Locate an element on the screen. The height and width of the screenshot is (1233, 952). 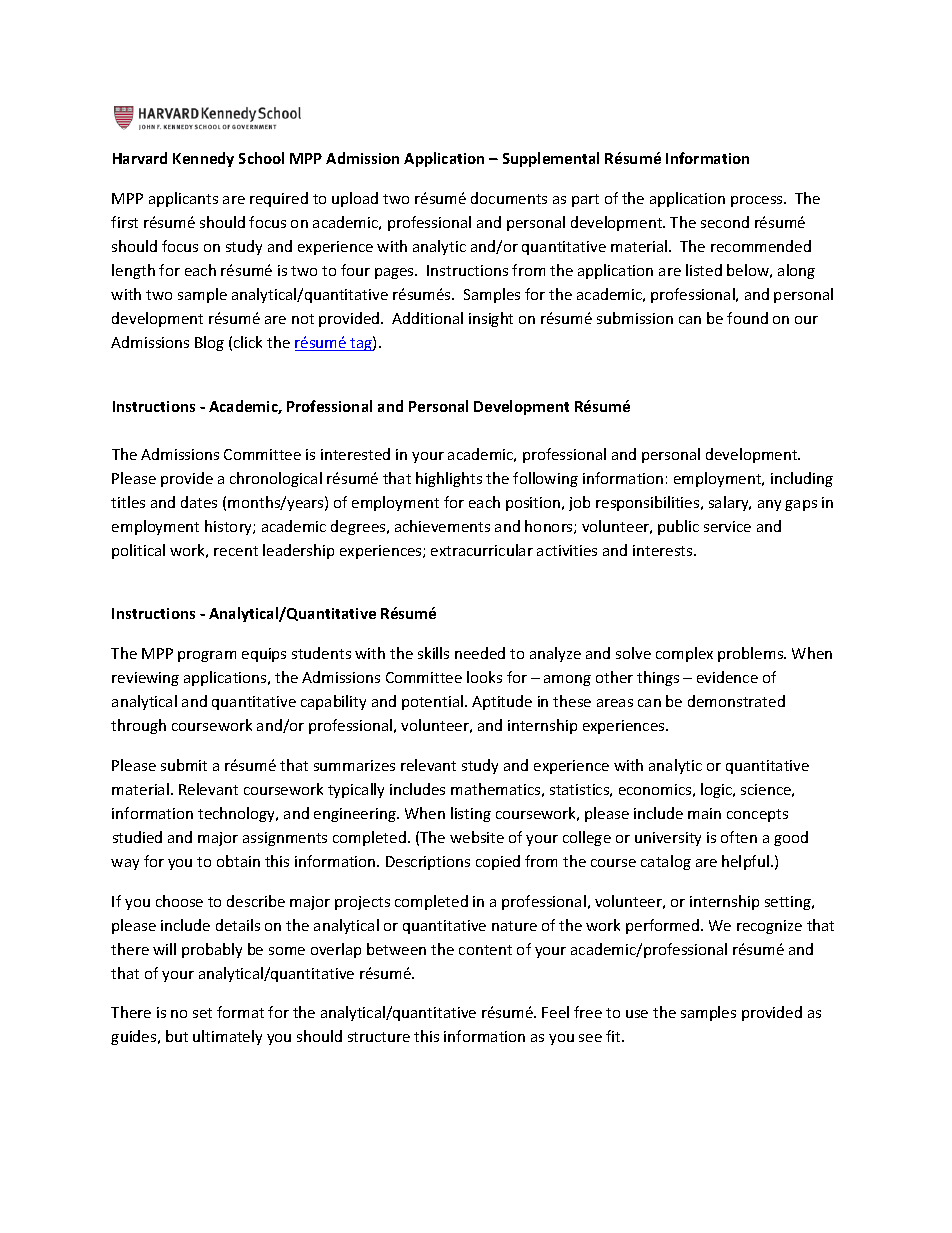
ultimately is located at coordinates (227, 1037).
